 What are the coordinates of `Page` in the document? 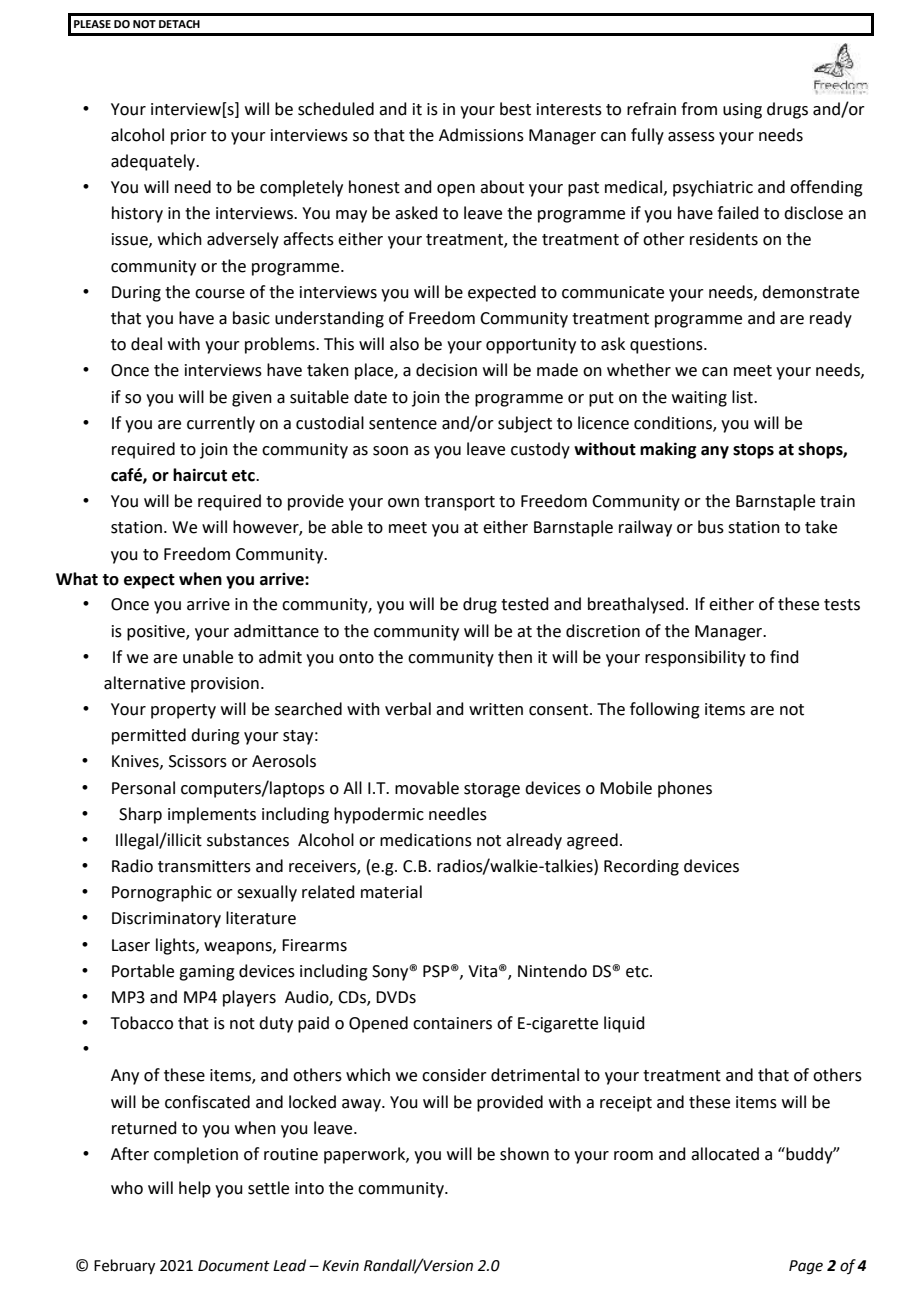 It's located at (806, 1267).
